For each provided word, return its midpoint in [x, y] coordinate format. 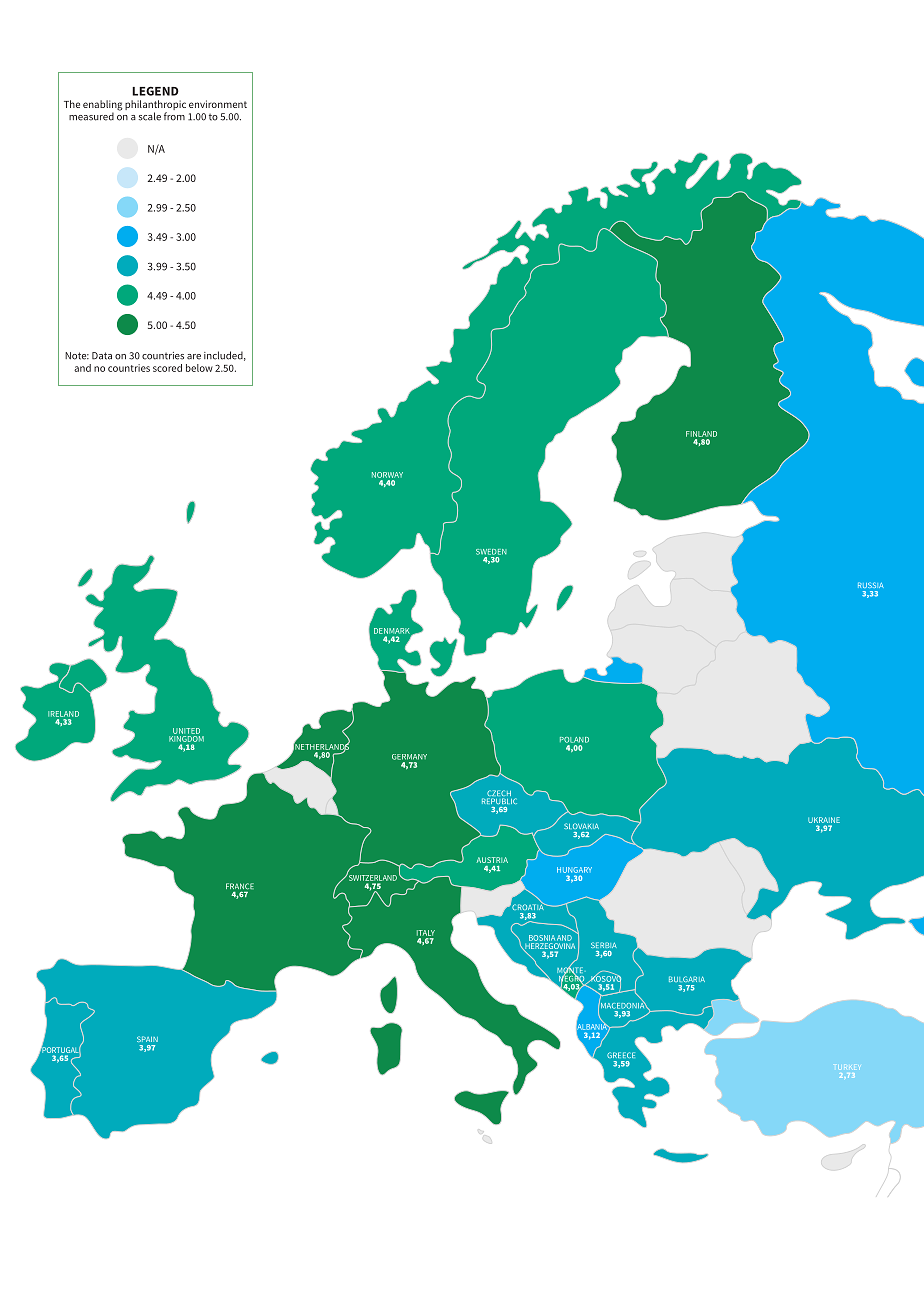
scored [167, 368]
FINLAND [701, 434]
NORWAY [387, 475]
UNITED [186, 731]
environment [218, 104]
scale [150, 116]
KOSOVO [605, 978]
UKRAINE [824, 820]
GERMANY [409, 757]
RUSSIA [871, 585]
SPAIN [147, 1039]
